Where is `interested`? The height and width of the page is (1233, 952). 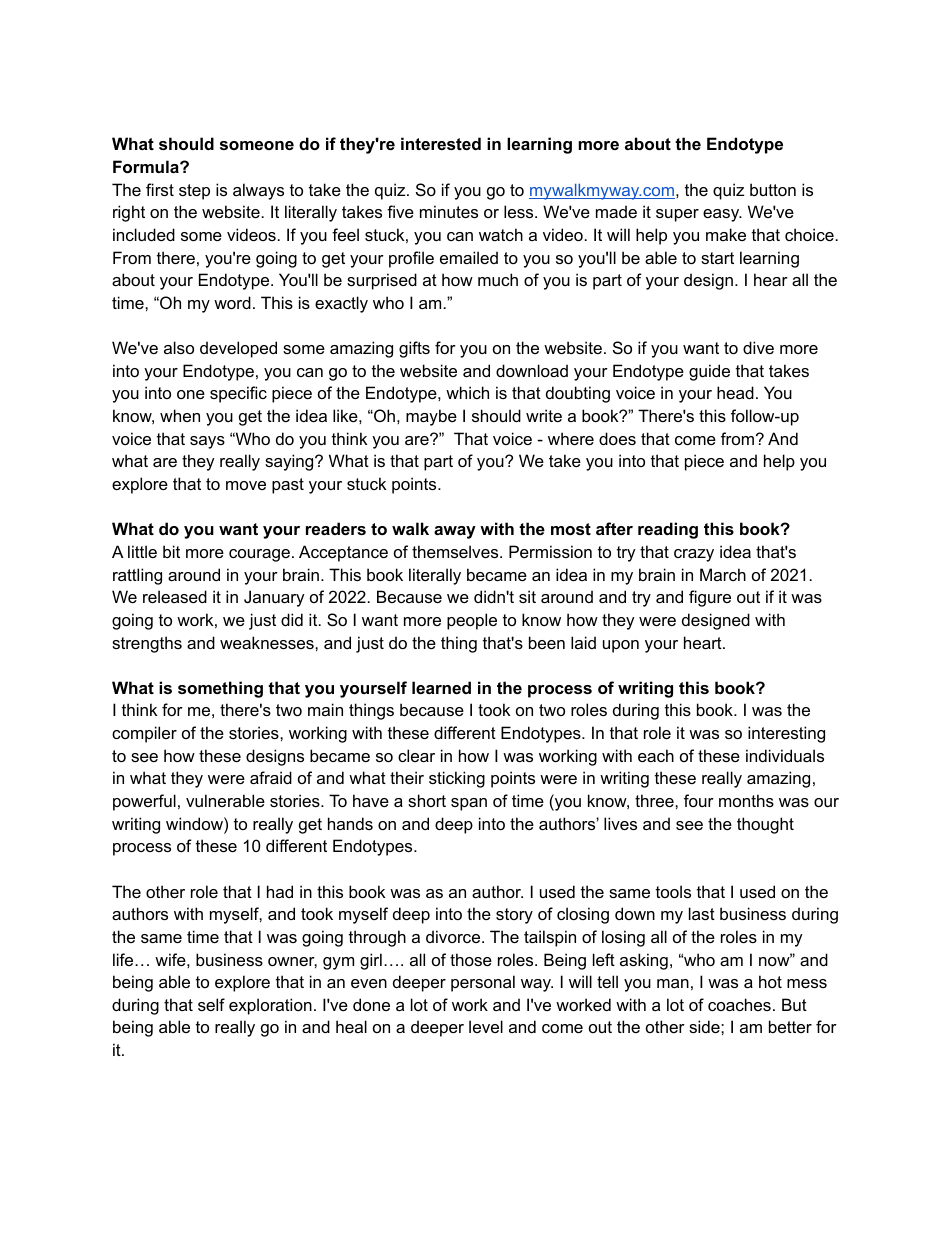
interested is located at coordinates (441, 143).
